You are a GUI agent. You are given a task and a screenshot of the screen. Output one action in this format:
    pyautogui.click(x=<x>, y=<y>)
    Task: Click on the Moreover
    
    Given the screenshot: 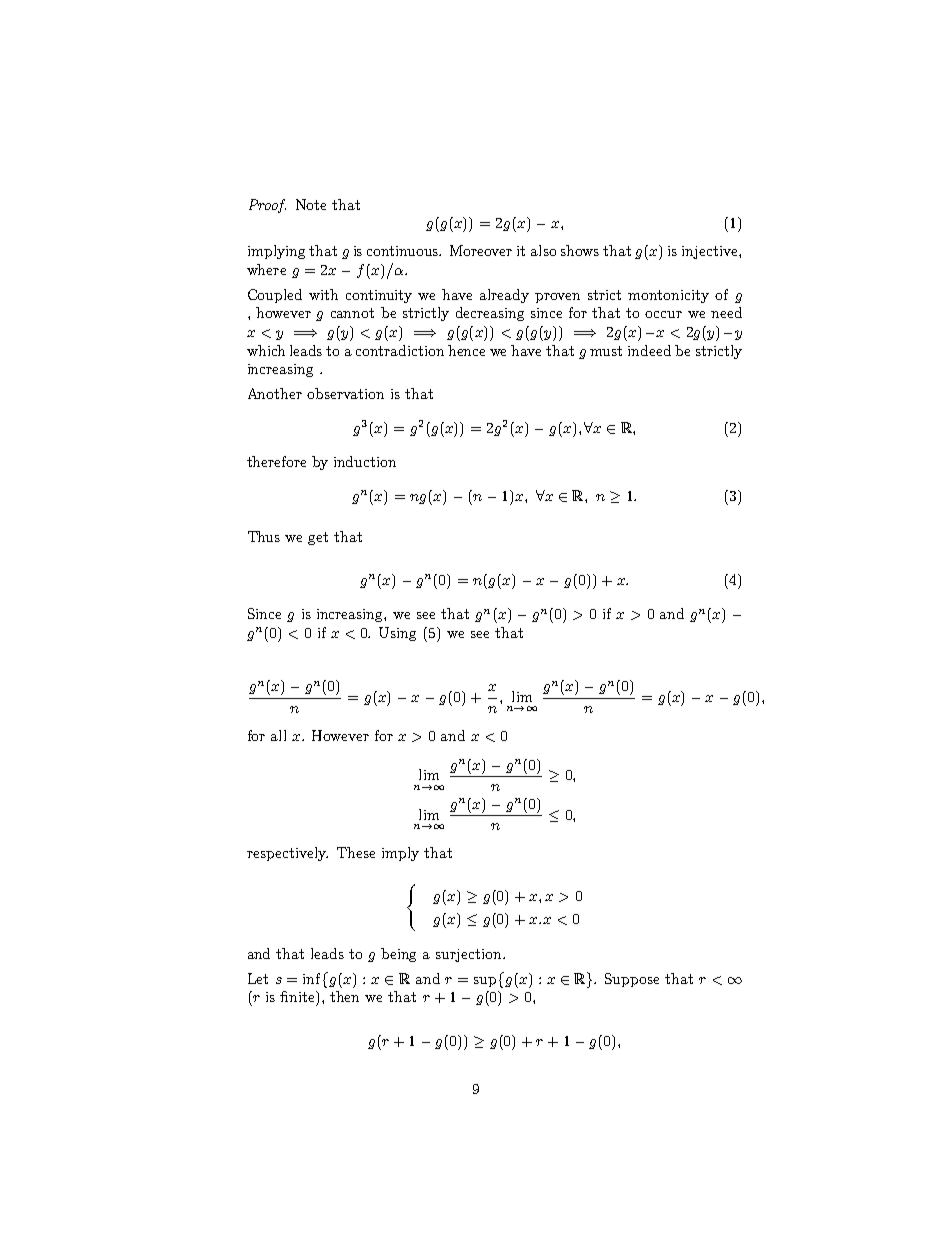 What is the action you would take?
    pyautogui.click(x=481, y=250)
